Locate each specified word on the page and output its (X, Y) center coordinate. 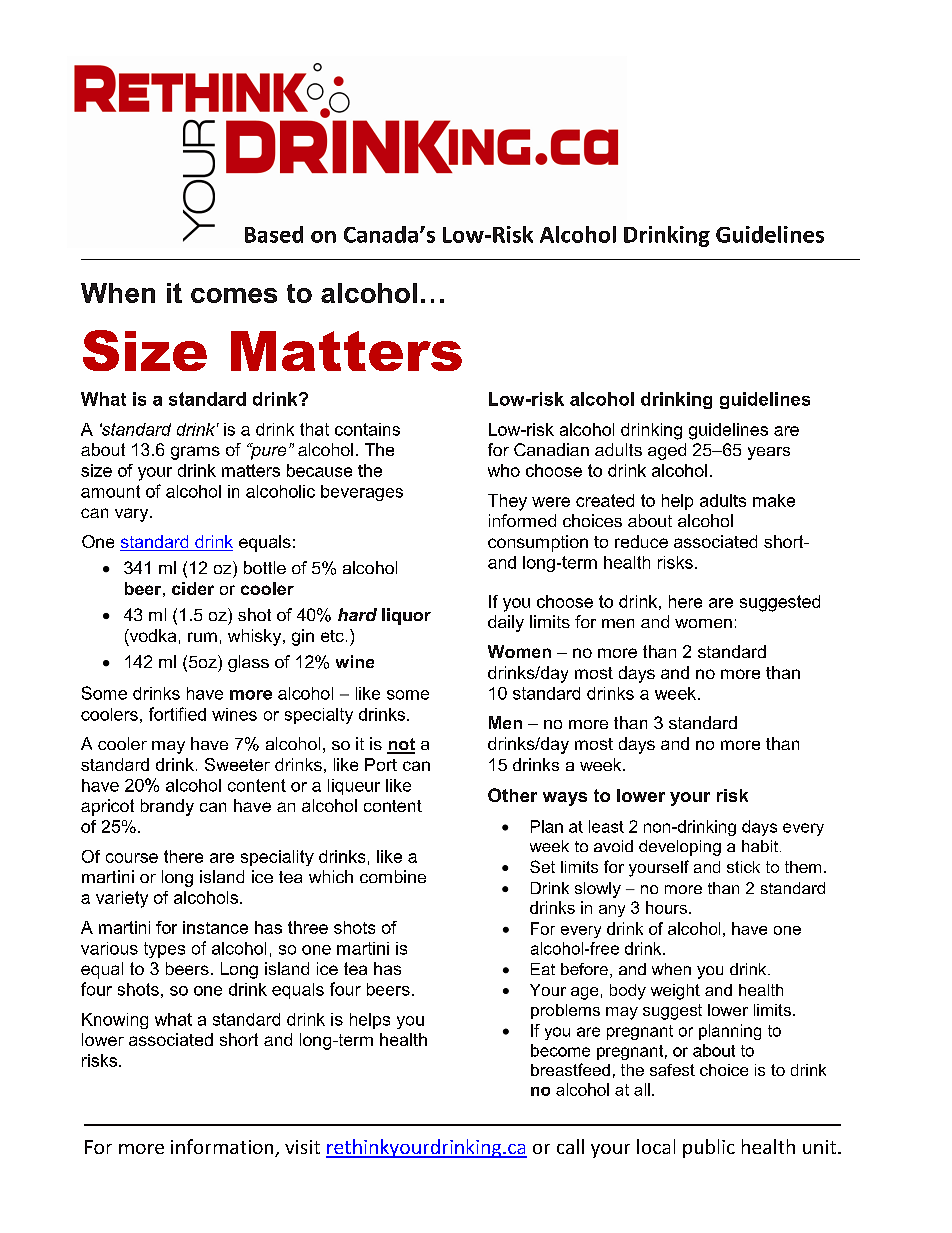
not (401, 745)
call (570, 1146)
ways (565, 799)
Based (274, 234)
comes (234, 295)
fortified (177, 714)
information (223, 1148)
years (769, 453)
